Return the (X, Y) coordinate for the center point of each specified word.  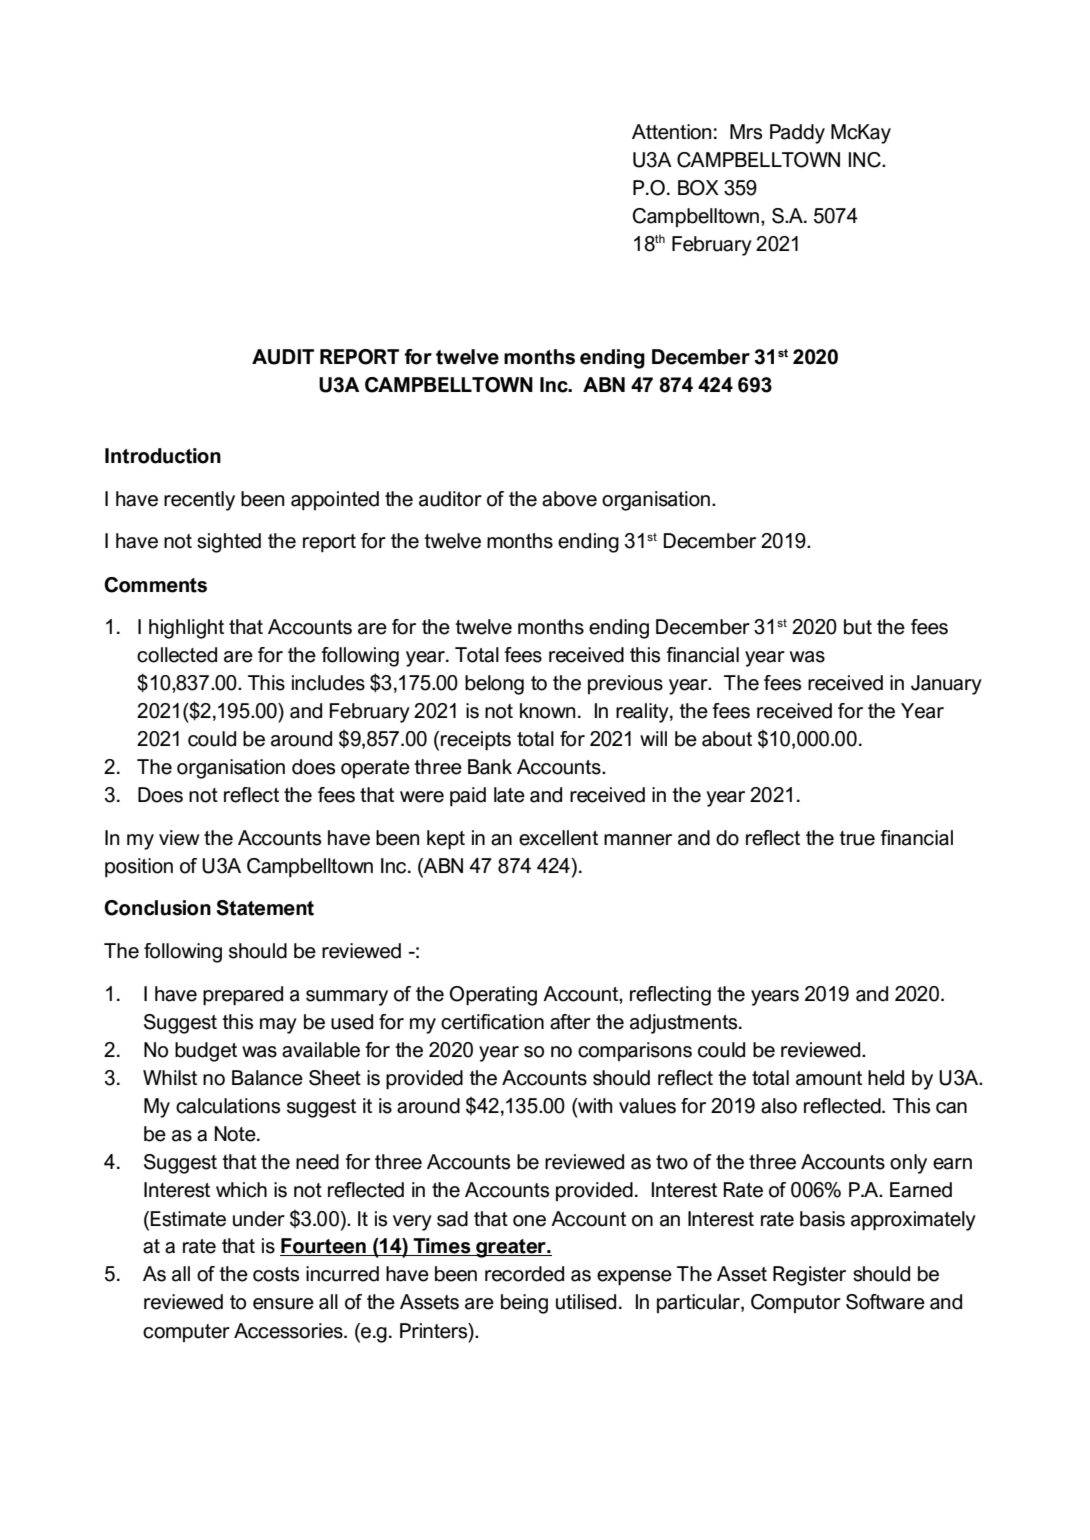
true (857, 838)
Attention (671, 132)
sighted (229, 543)
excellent (558, 838)
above (569, 499)
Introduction (163, 456)
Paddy (797, 134)
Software (885, 1302)
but (858, 627)
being (524, 1304)
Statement (265, 908)
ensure (283, 1304)
